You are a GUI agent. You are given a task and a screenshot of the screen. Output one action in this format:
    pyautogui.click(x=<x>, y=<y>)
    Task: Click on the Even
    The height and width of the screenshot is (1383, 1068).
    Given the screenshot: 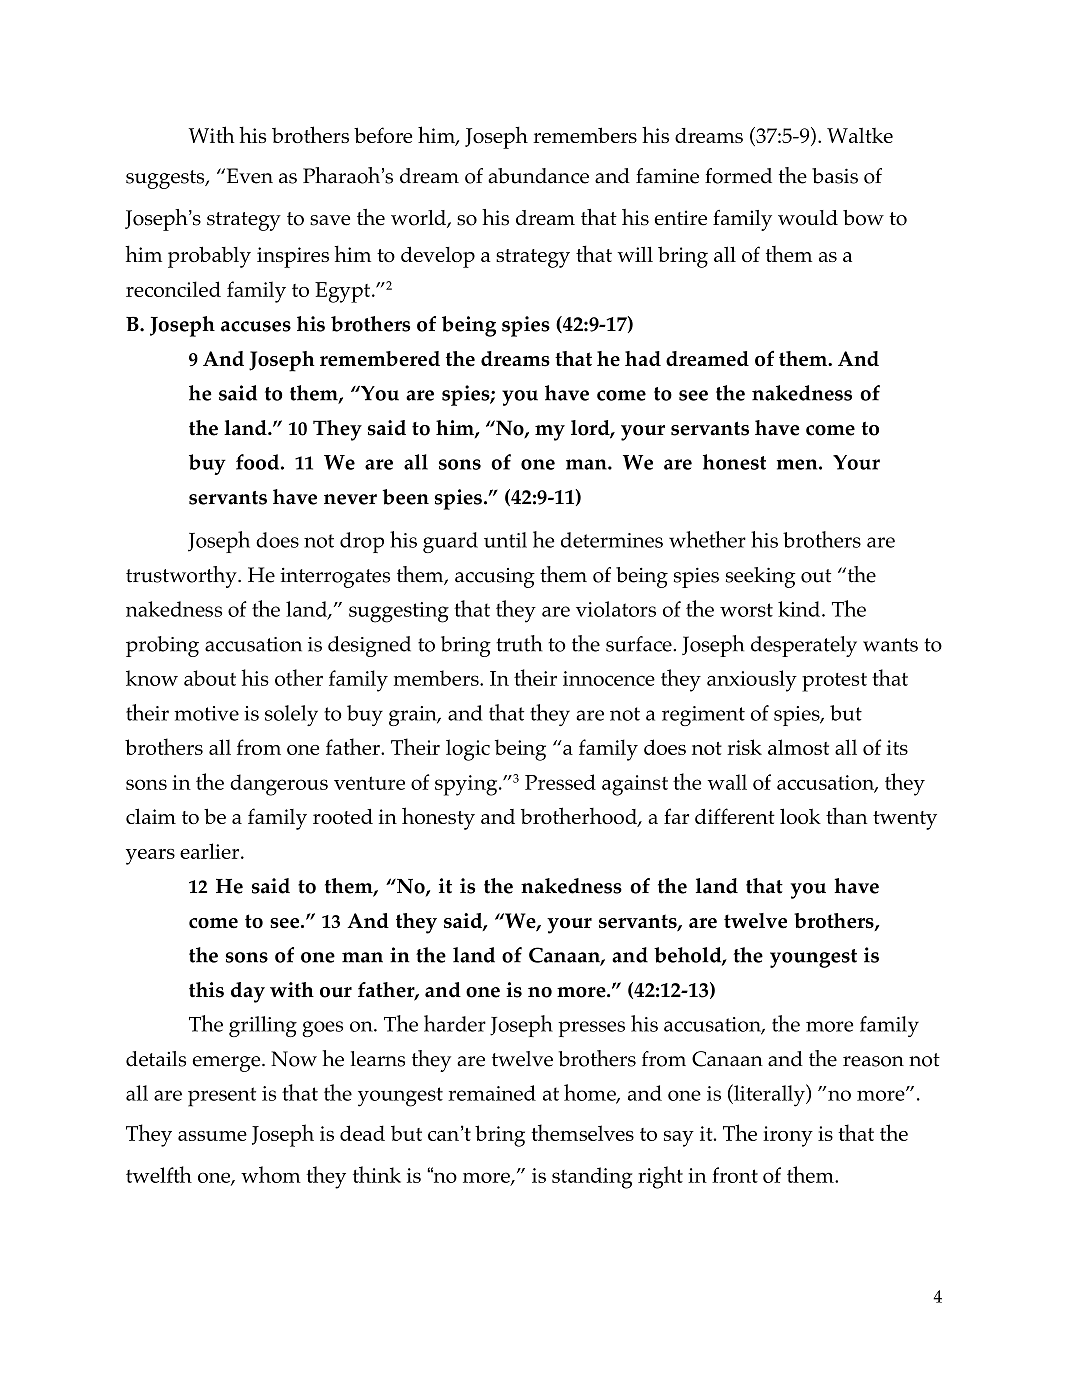 What is the action you would take?
    pyautogui.click(x=248, y=176)
